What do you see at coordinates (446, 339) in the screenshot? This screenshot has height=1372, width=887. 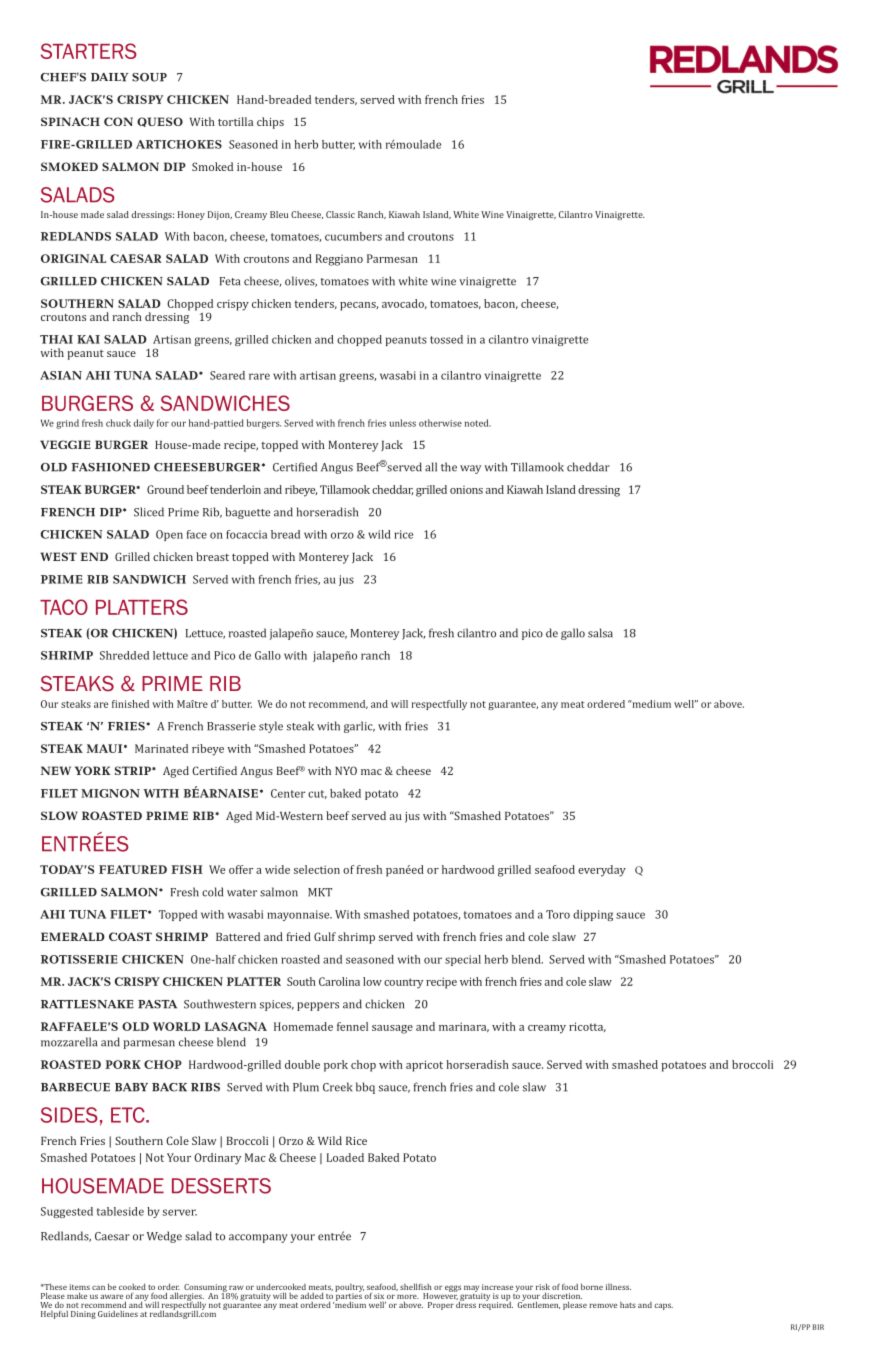 I see `tossed` at bounding box center [446, 339].
